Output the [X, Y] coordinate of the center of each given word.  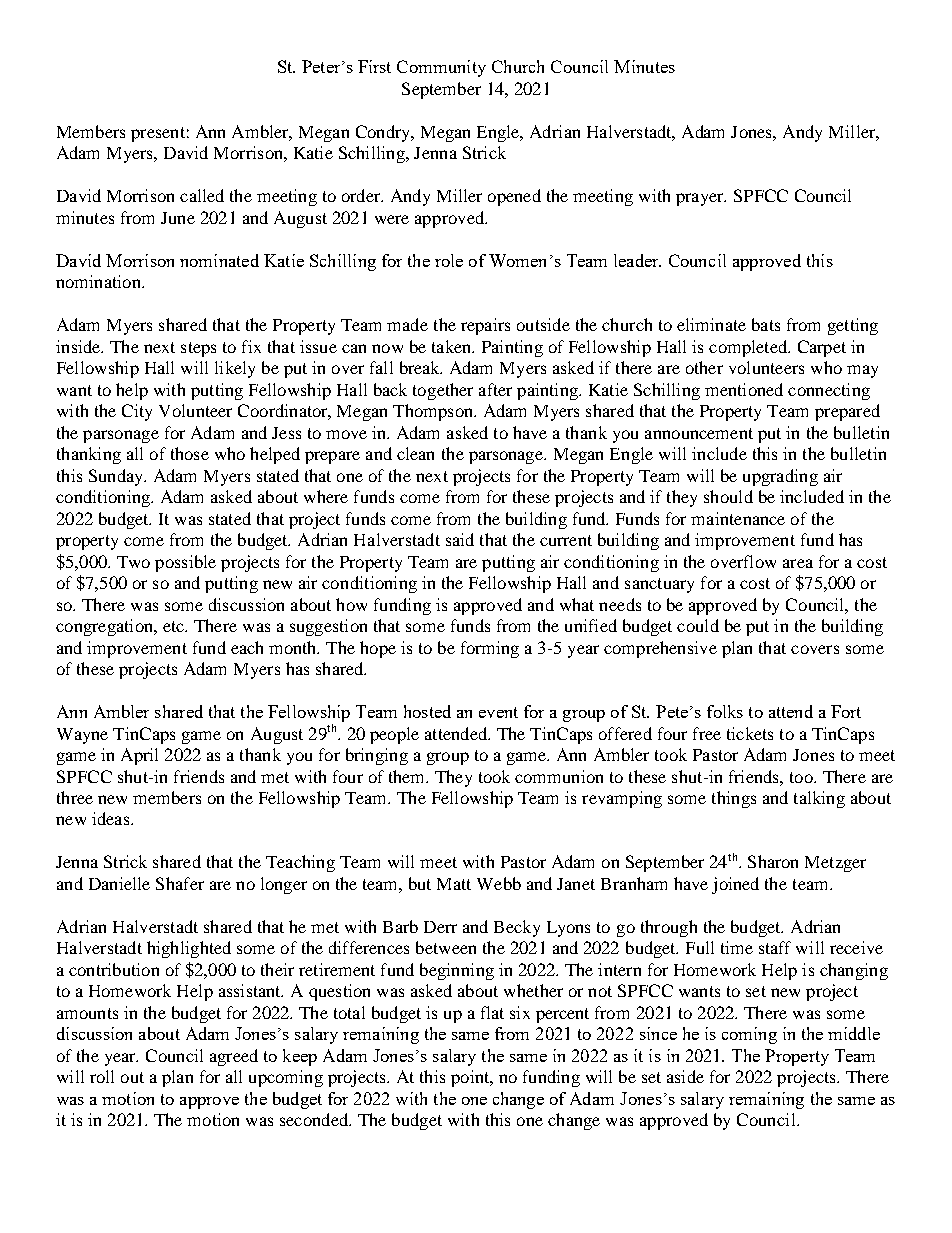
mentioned [744, 389]
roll [102, 1076]
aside [685, 1076]
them [408, 776]
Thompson [434, 412]
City [137, 412]
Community [441, 68]
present [158, 134]
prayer [701, 199]
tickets [750, 733]
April [139, 756]
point [471, 1078]
